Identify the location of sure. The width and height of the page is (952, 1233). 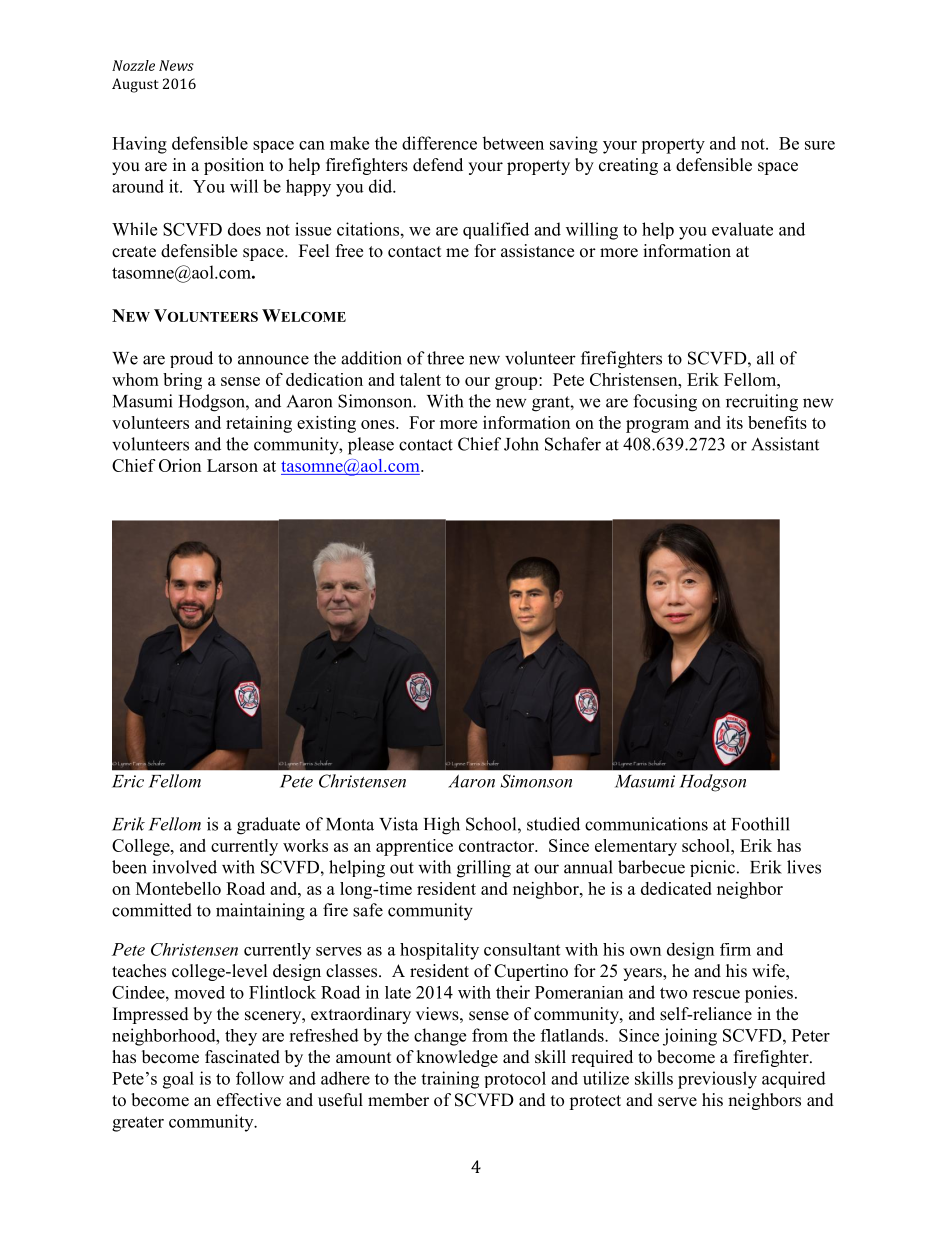
(820, 145).
